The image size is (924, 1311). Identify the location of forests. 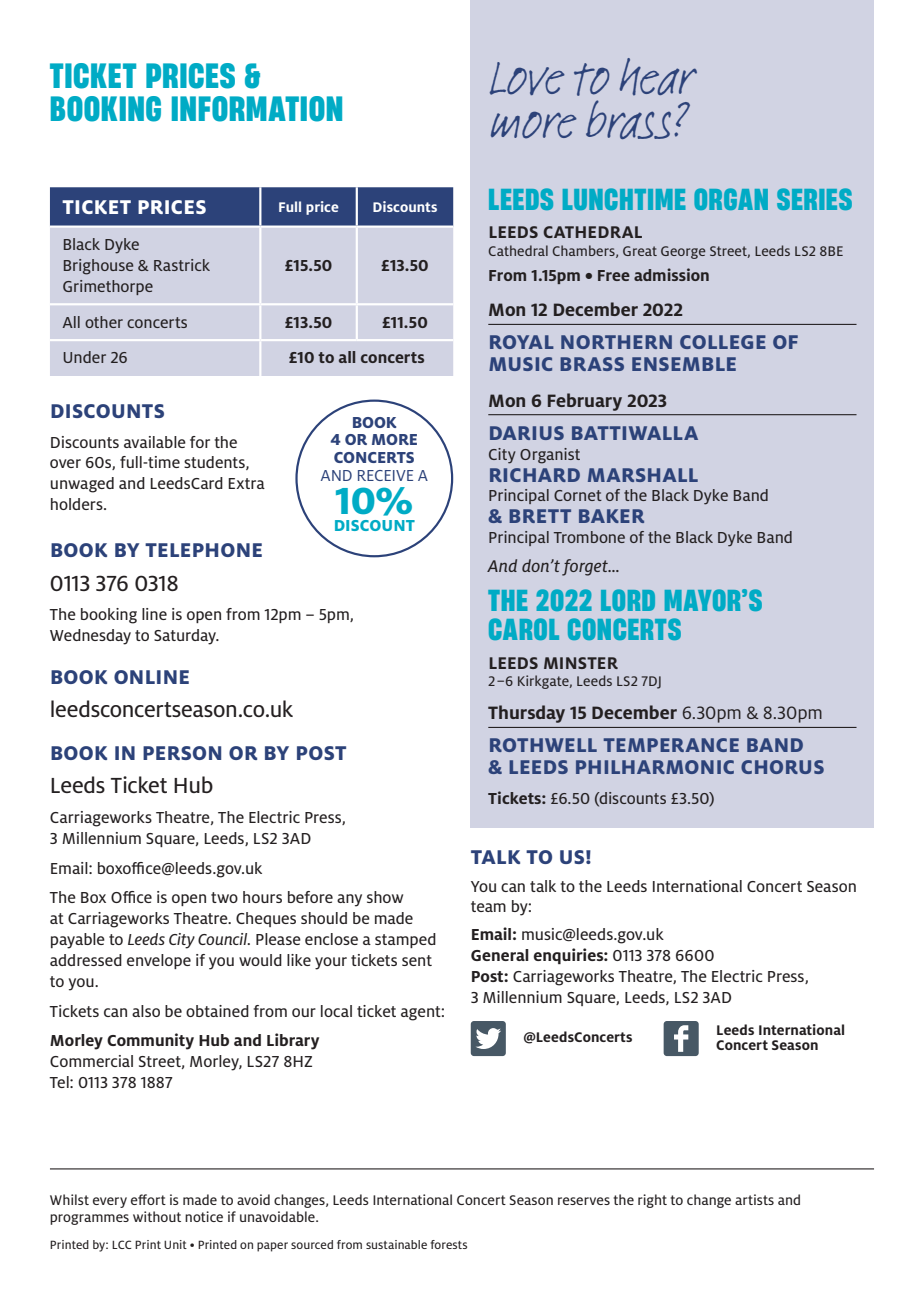
(449, 1244).
